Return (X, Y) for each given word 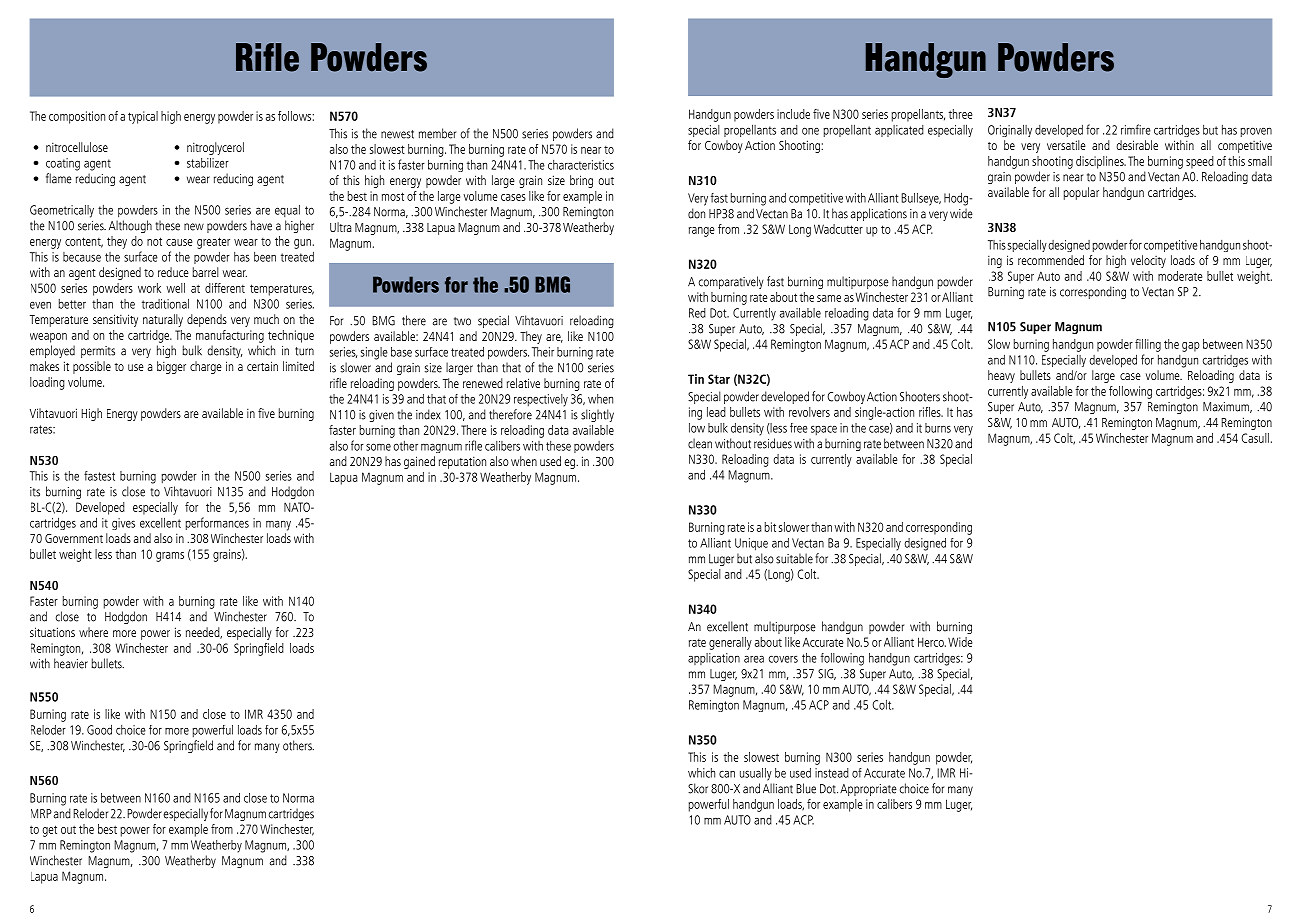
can (727, 774)
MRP (41, 813)
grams (170, 557)
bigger (171, 367)
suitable (794, 558)
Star (719, 379)
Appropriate (868, 790)
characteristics (581, 165)
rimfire (1136, 129)
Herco (932, 642)
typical (143, 117)
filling (1148, 345)
